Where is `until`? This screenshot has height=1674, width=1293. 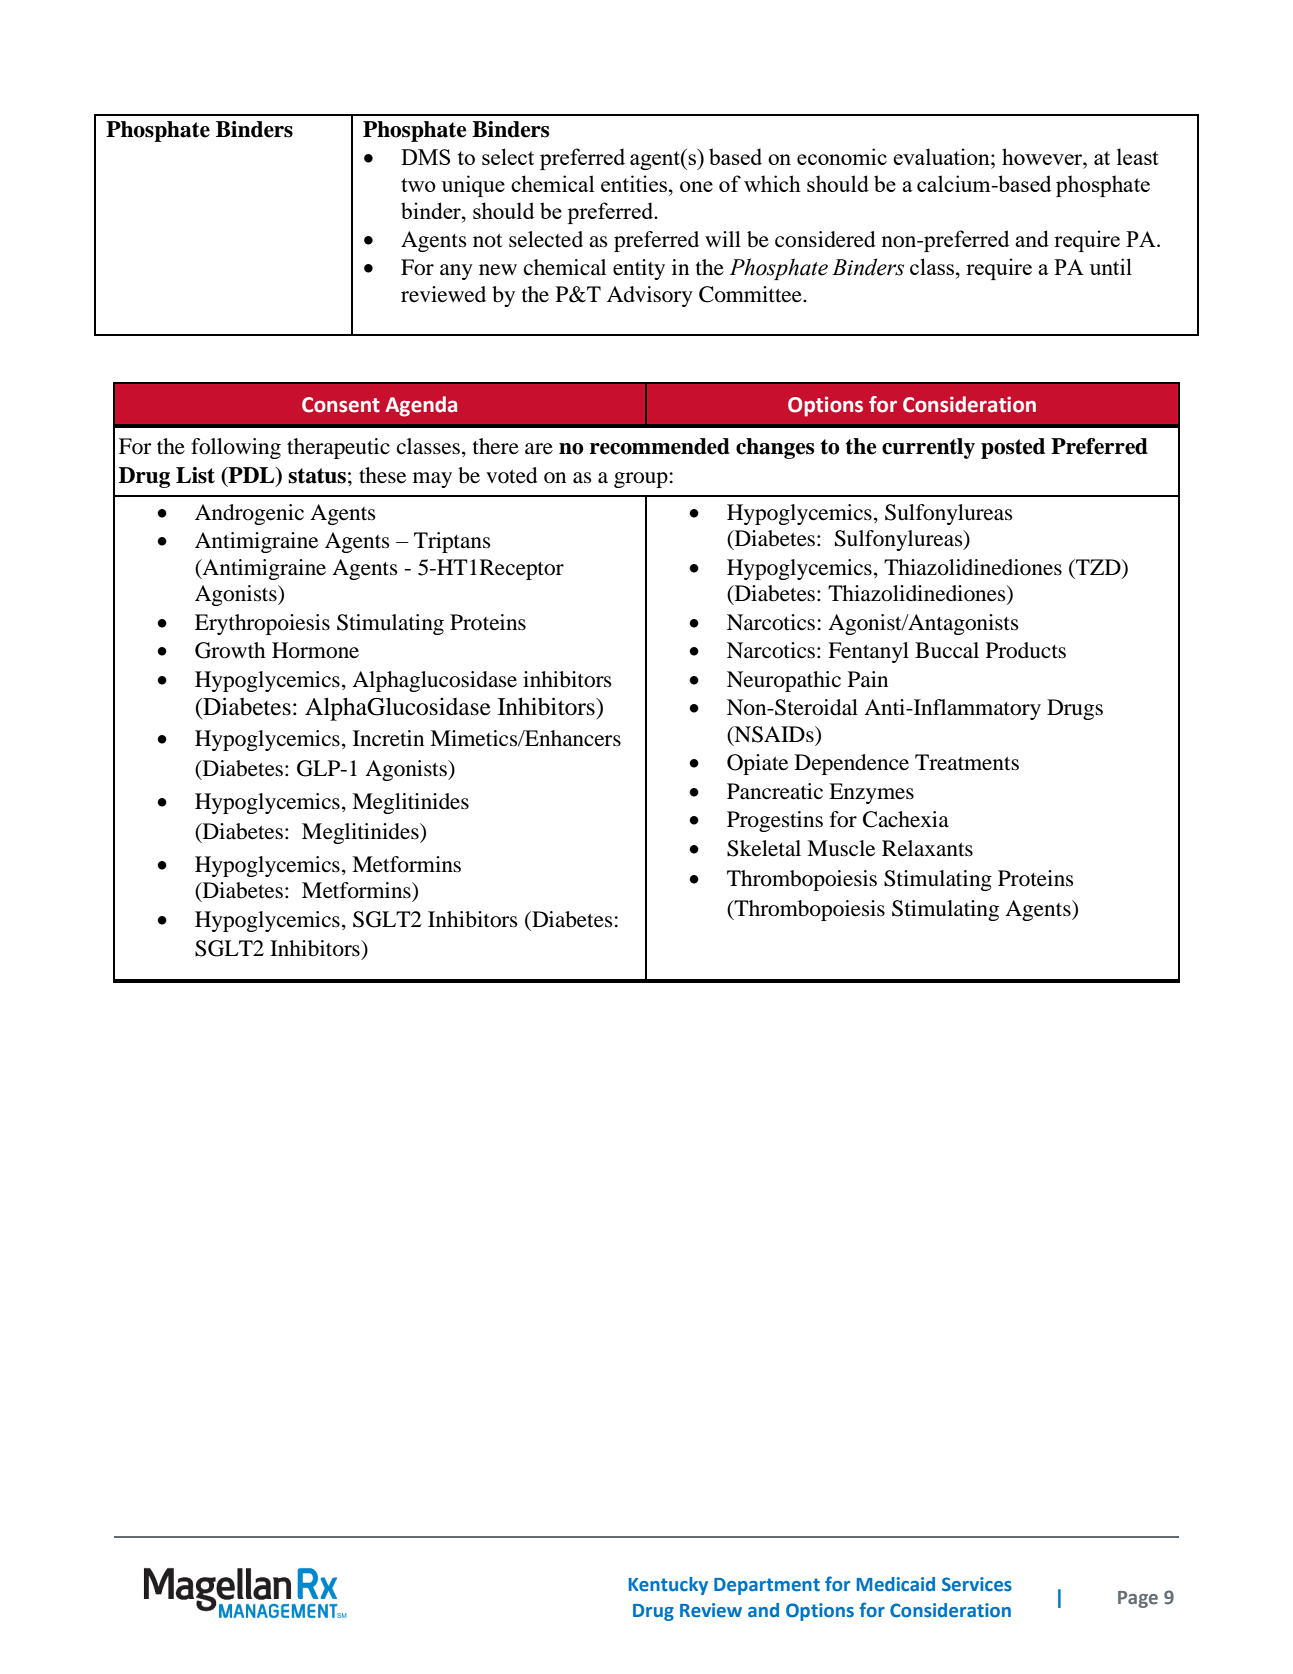 until is located at coordinates (1111, 266).
